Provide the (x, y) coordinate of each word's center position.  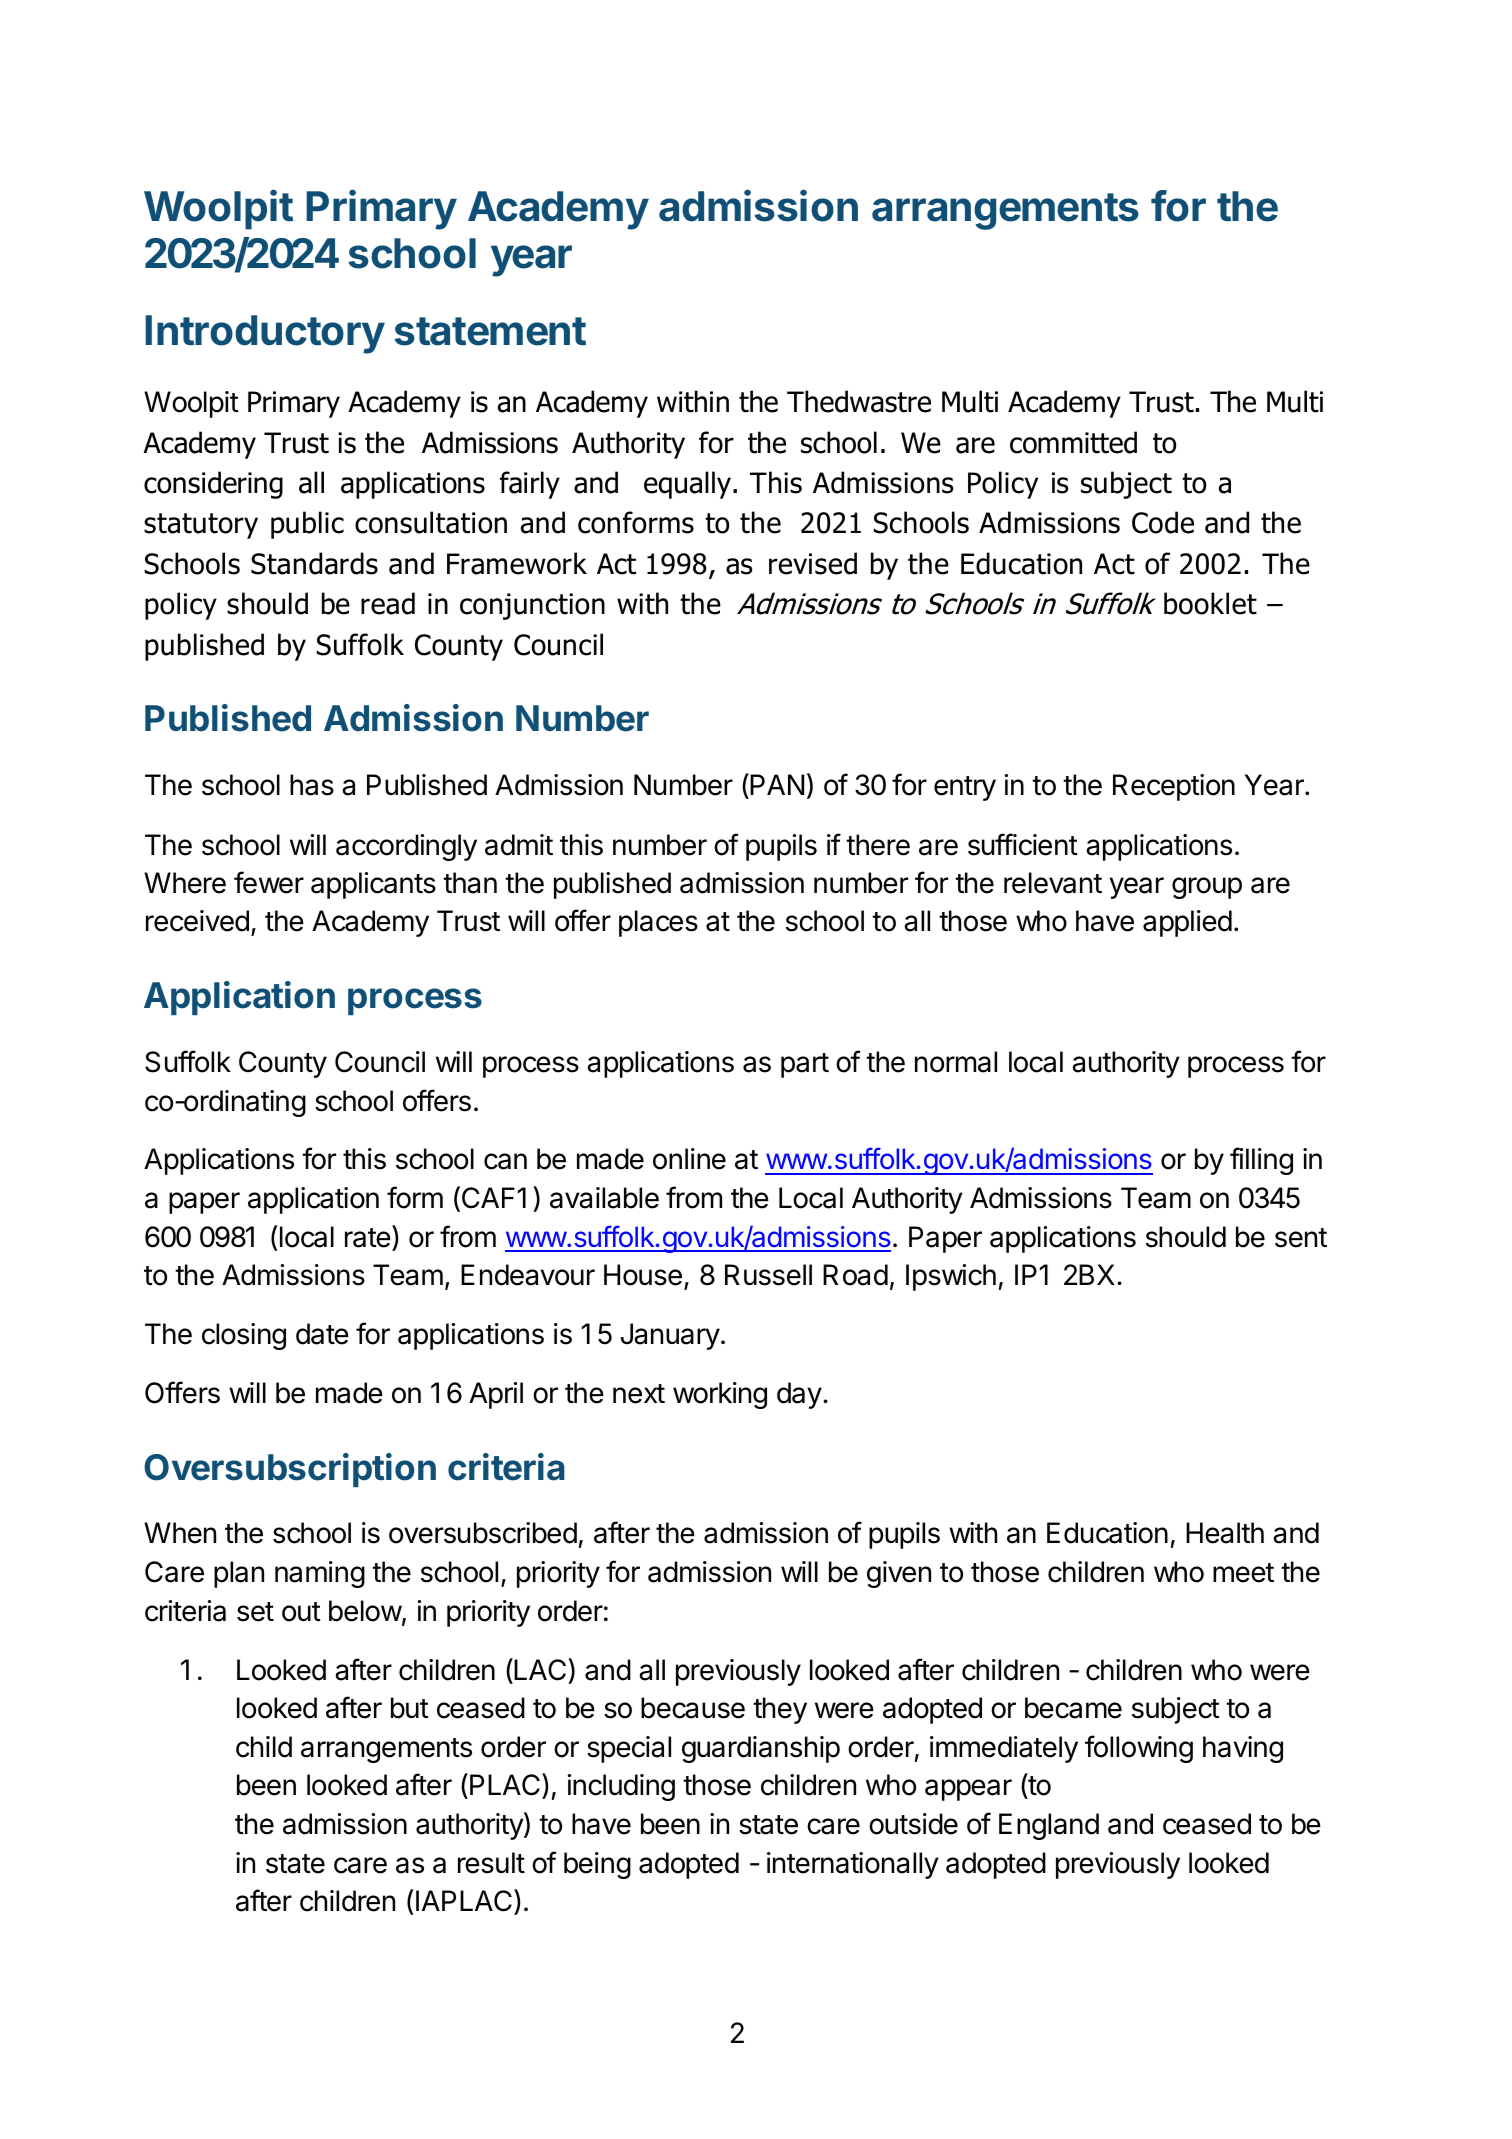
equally (687, 485)
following (1139, 1749)
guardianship (761, 1749)
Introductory (265, 334)
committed (1073, 442)
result (491, 1863)
